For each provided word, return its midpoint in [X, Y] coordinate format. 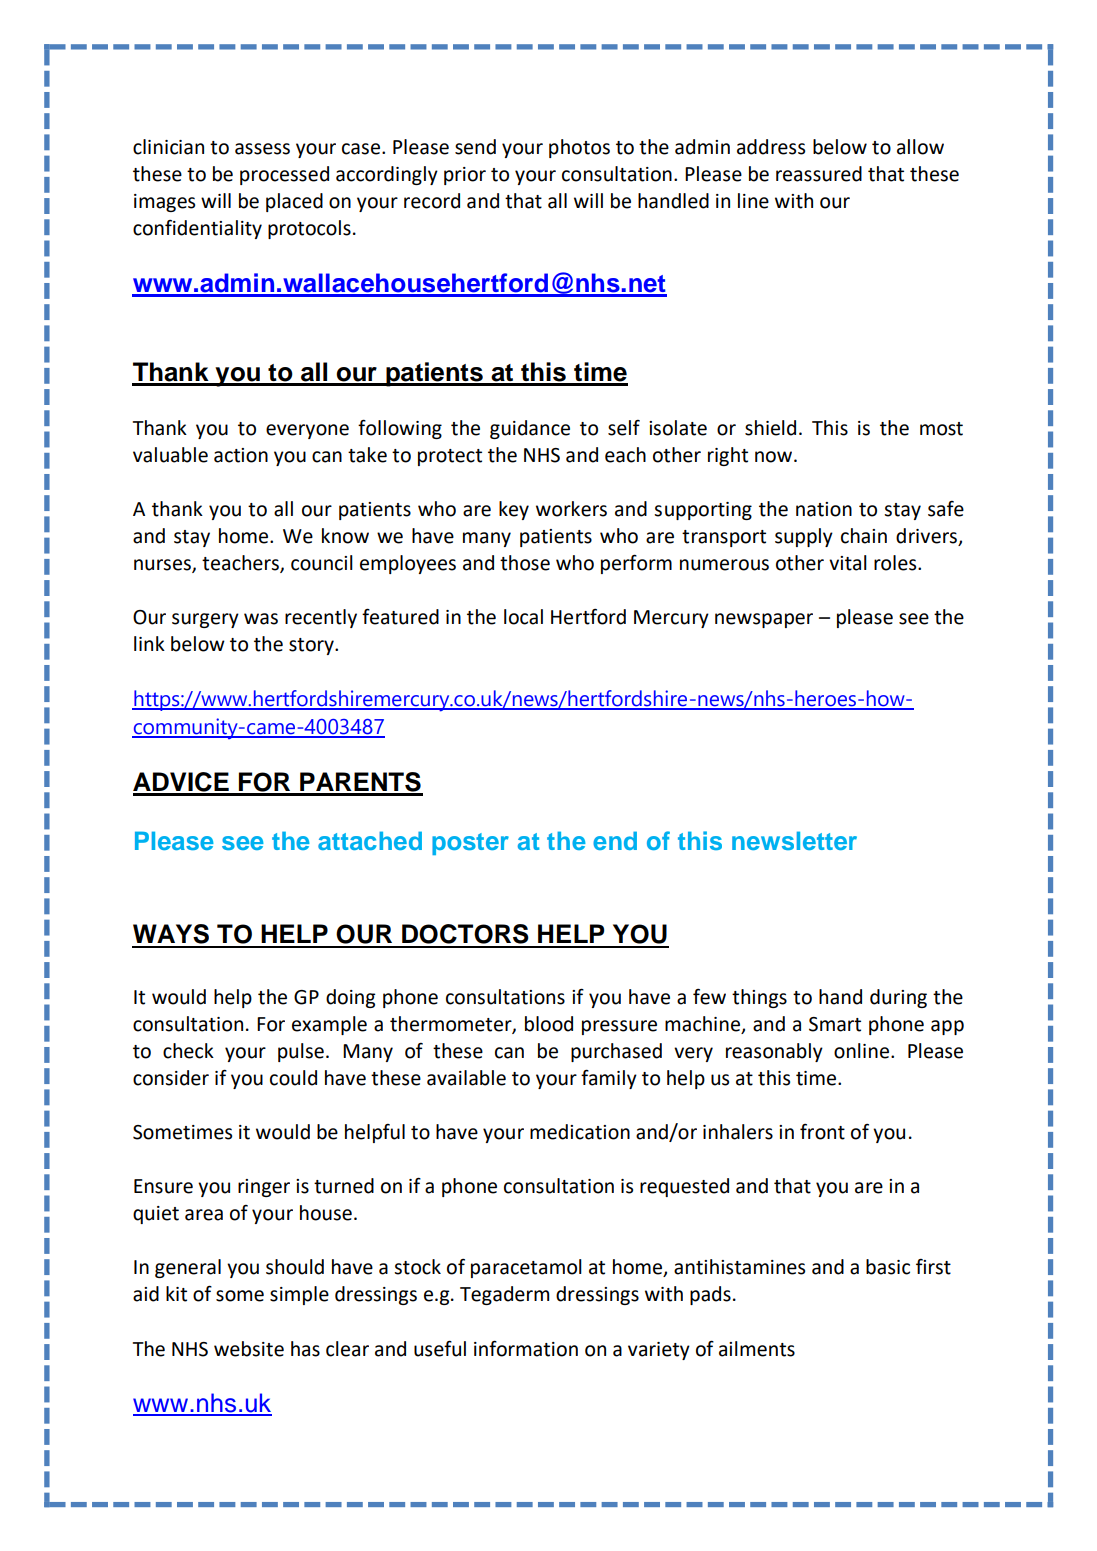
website [249, 1349]
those [525, 563]
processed [284, 175]
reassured [819, 174]
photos [579, 148]
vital [848, 563]
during [898, 998]
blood [549, 1024]
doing [350, 998]
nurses [163, 565]
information [526, 1348]
